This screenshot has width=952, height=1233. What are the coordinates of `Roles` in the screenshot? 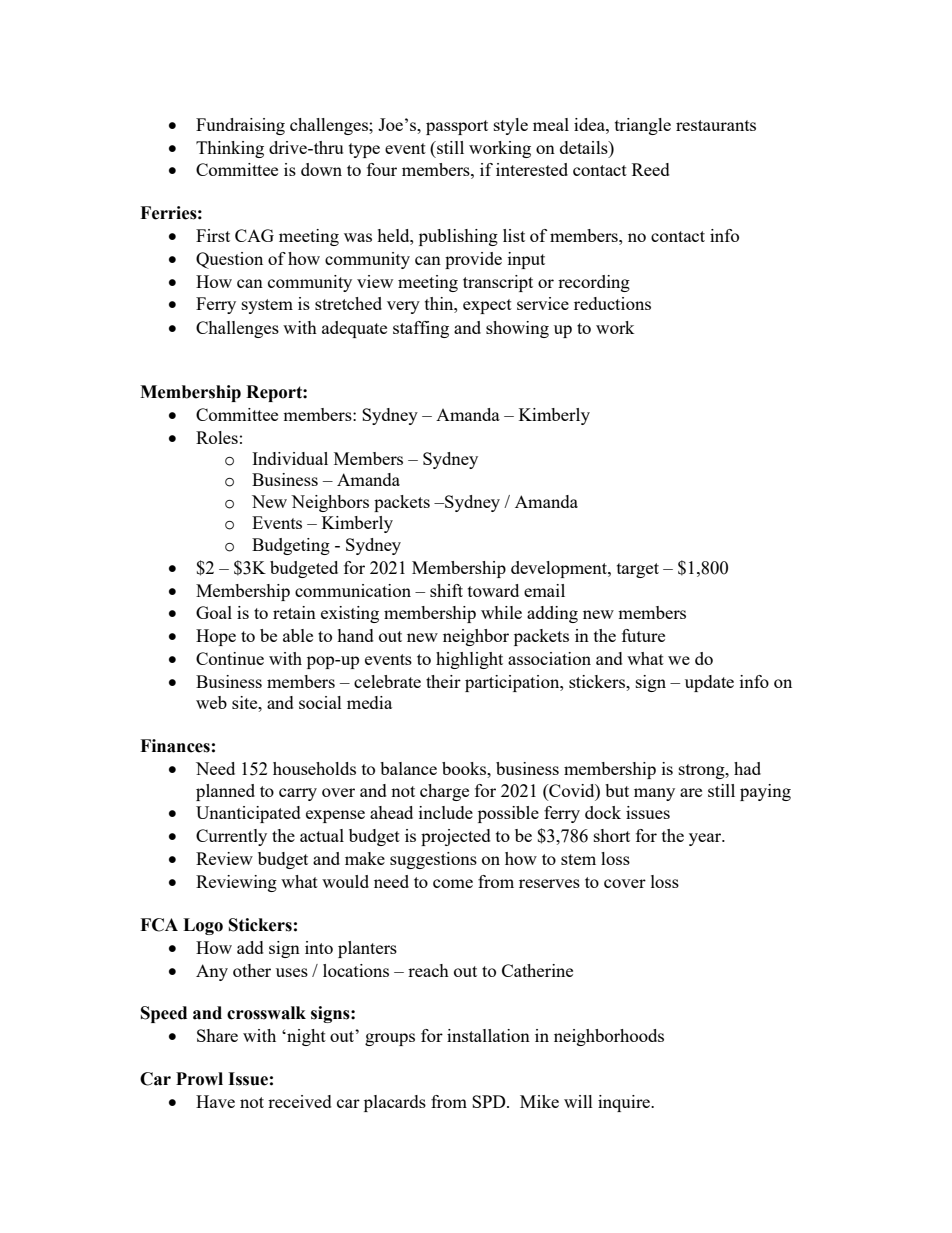 It's located at (217, 437).
